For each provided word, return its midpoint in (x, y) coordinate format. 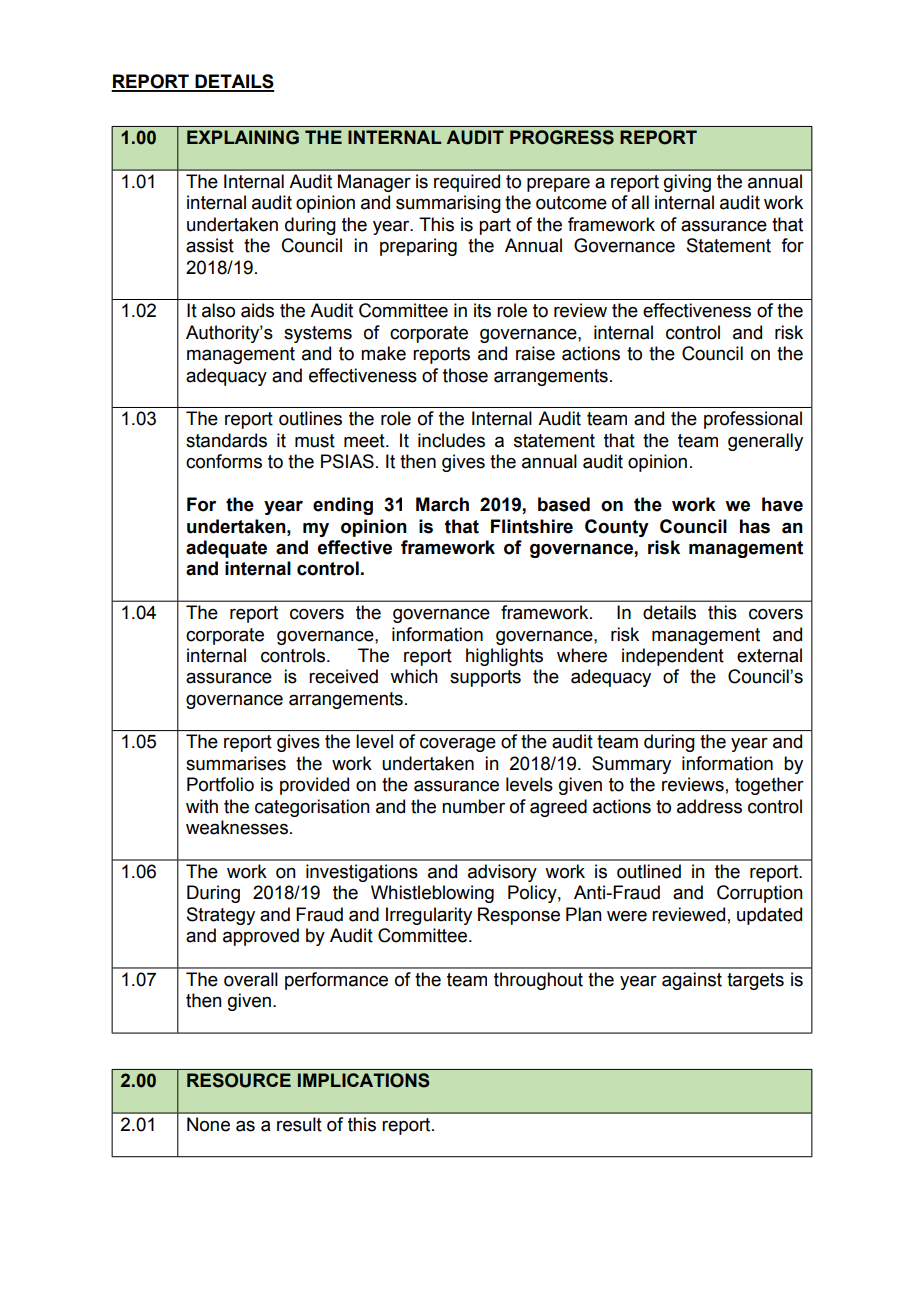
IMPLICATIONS (364, 1080)
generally (765, 442)
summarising (448, 204)
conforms (224, 461)
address (709, 806)
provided (314, 786)
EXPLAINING (243, 137)
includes (451, 440)
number (473, 806)
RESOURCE (239, 1080)
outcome (571, 203)
